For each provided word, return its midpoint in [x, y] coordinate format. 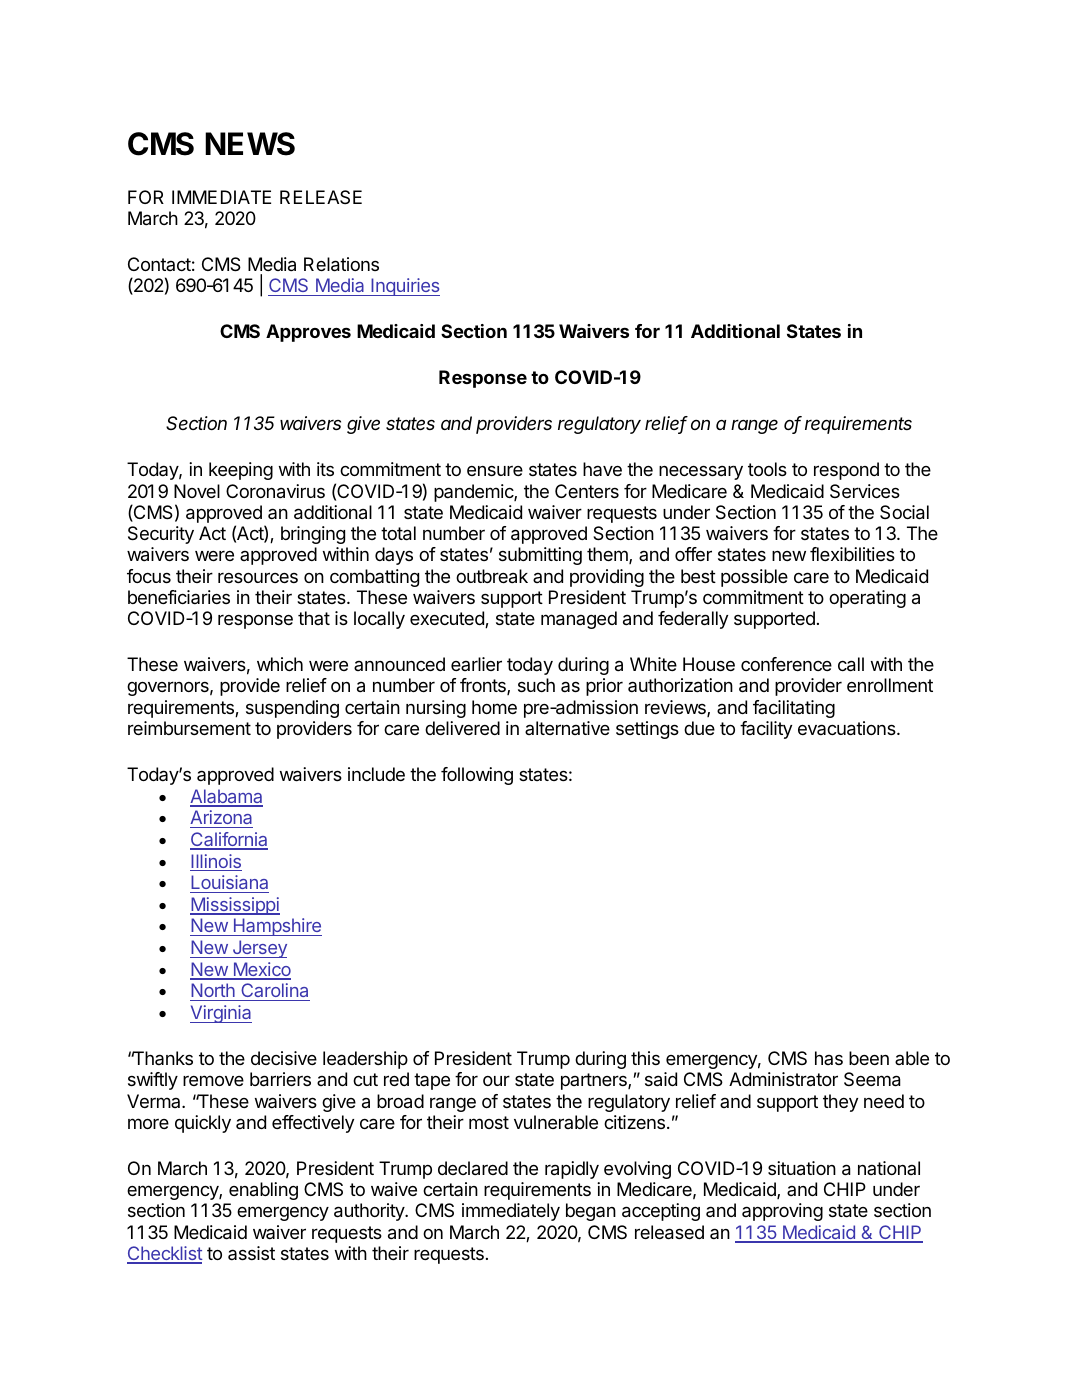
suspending [292, 709]
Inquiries [404, 287]
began [591, 1212]
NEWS [250, 144]
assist [251, 1253]
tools [767, 469]
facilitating [794, 709]
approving [782, 1212]
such [536, 685]
